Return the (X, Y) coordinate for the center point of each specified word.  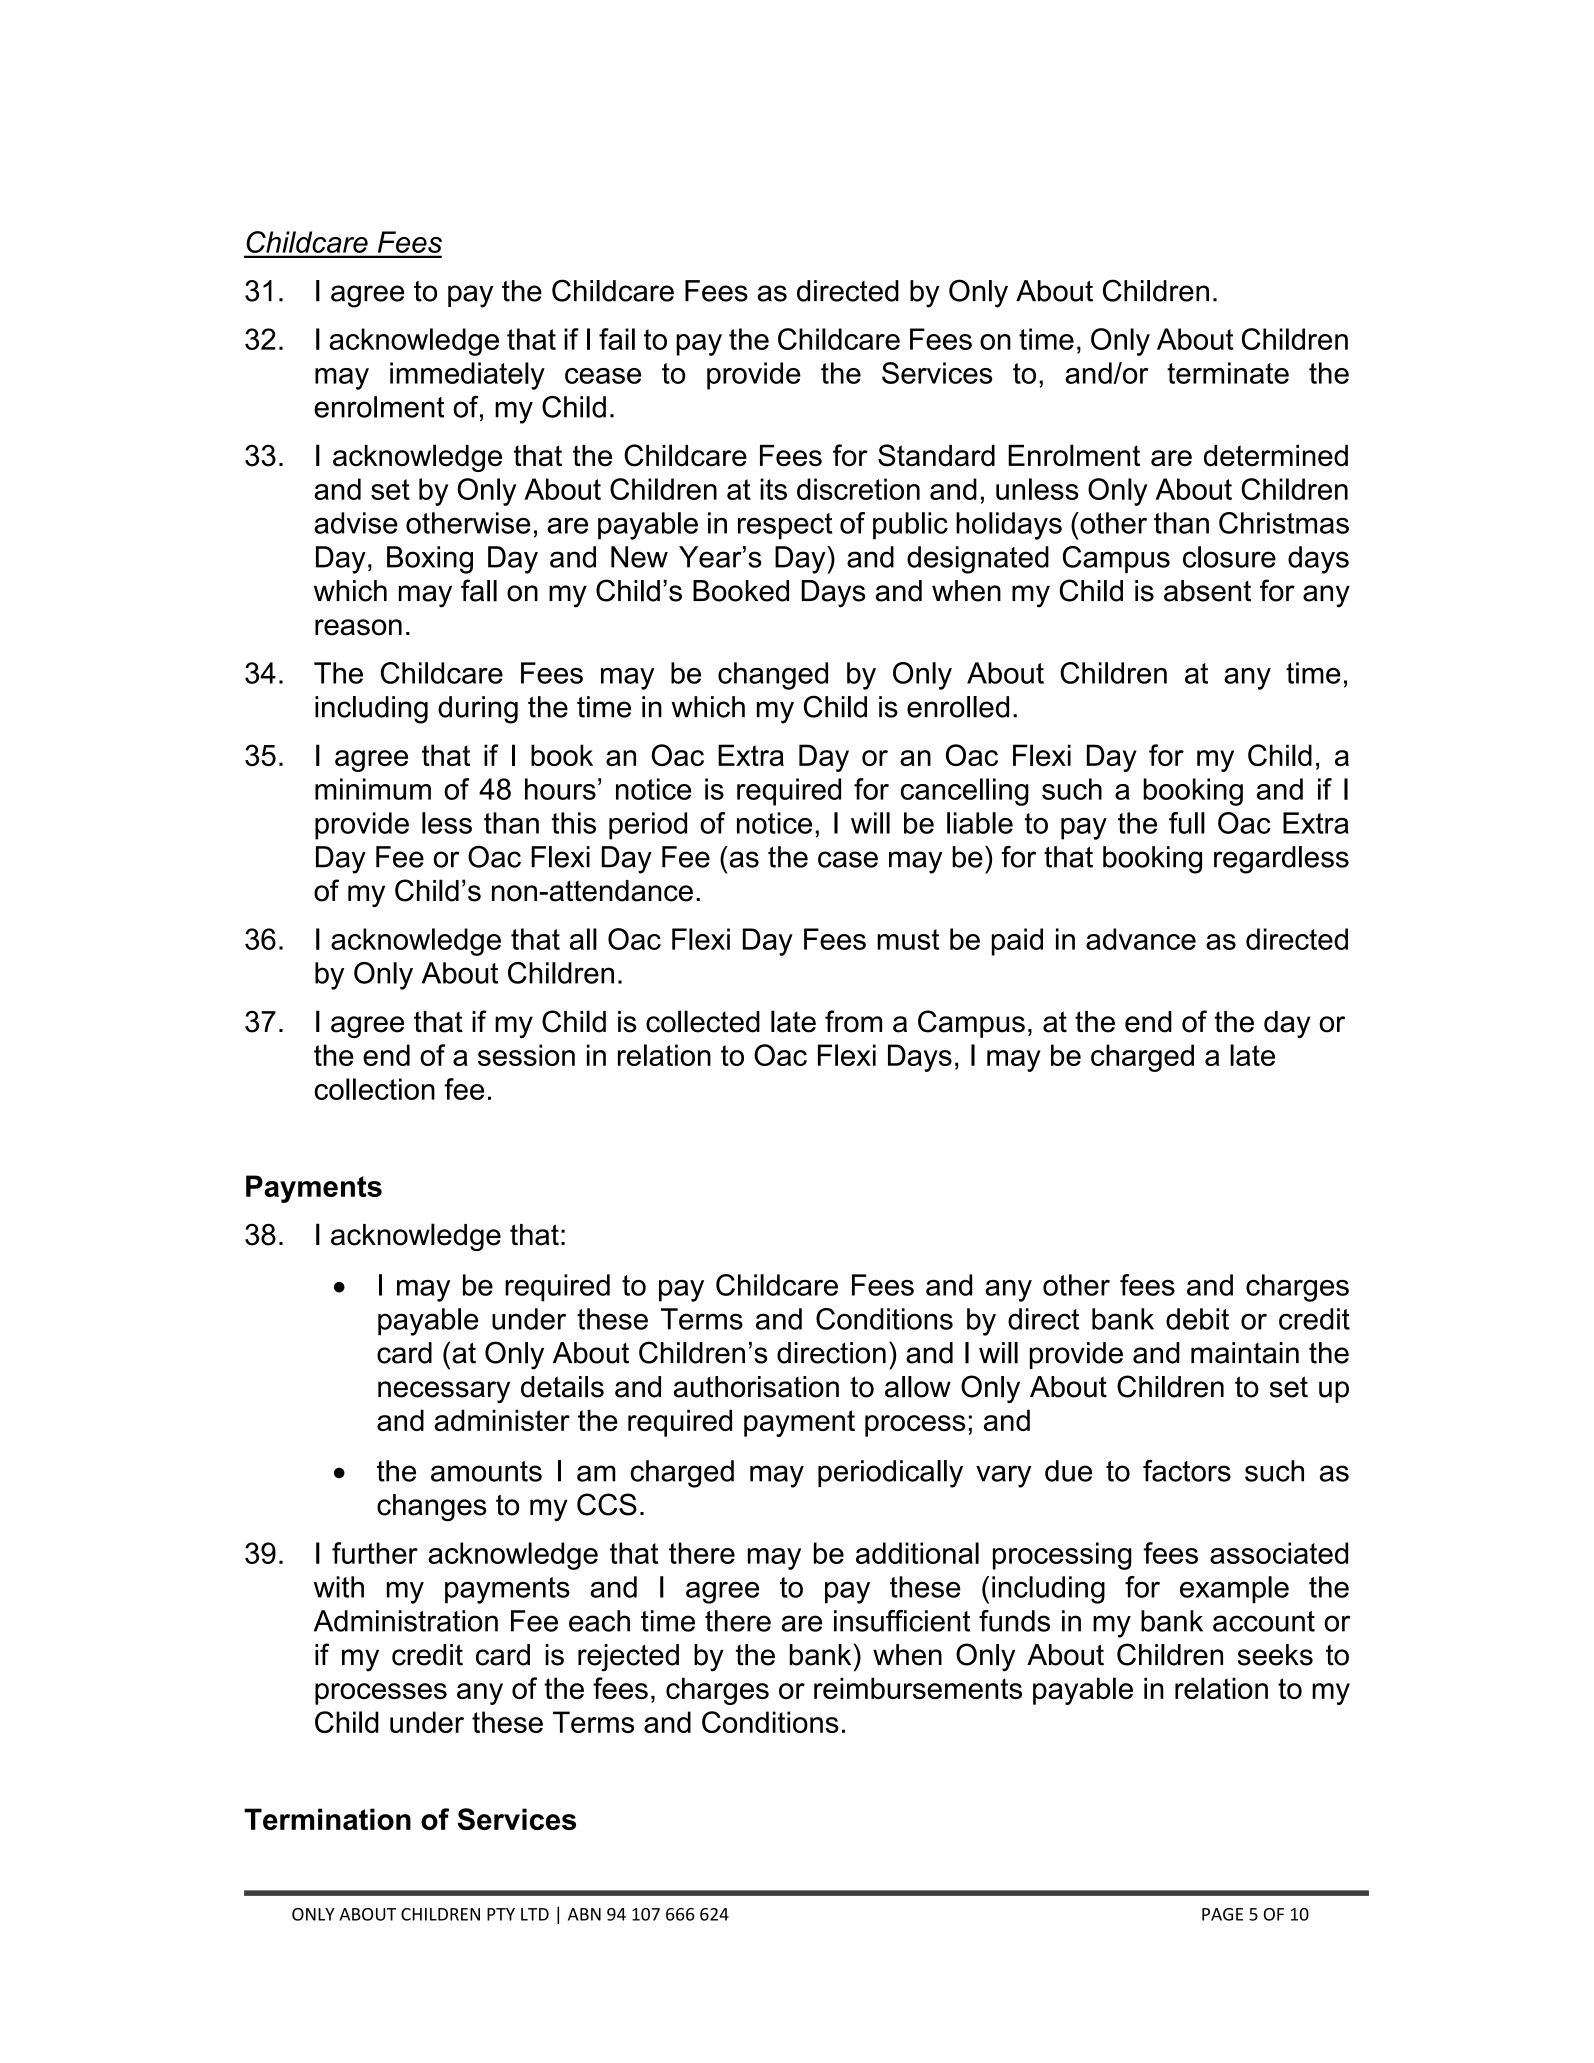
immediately (467, 376)
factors (1187, 1471)
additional (917, 1553)
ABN (584, 1914)
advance (1141, 939)
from (853, 1021)
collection (374, 1089)
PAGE (1222, 1914)
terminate (1228, 373)
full (1187, 823)
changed (773, 676)
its (773, 489)
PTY (501, 1914)
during (478, 710)
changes (432, 1508)
